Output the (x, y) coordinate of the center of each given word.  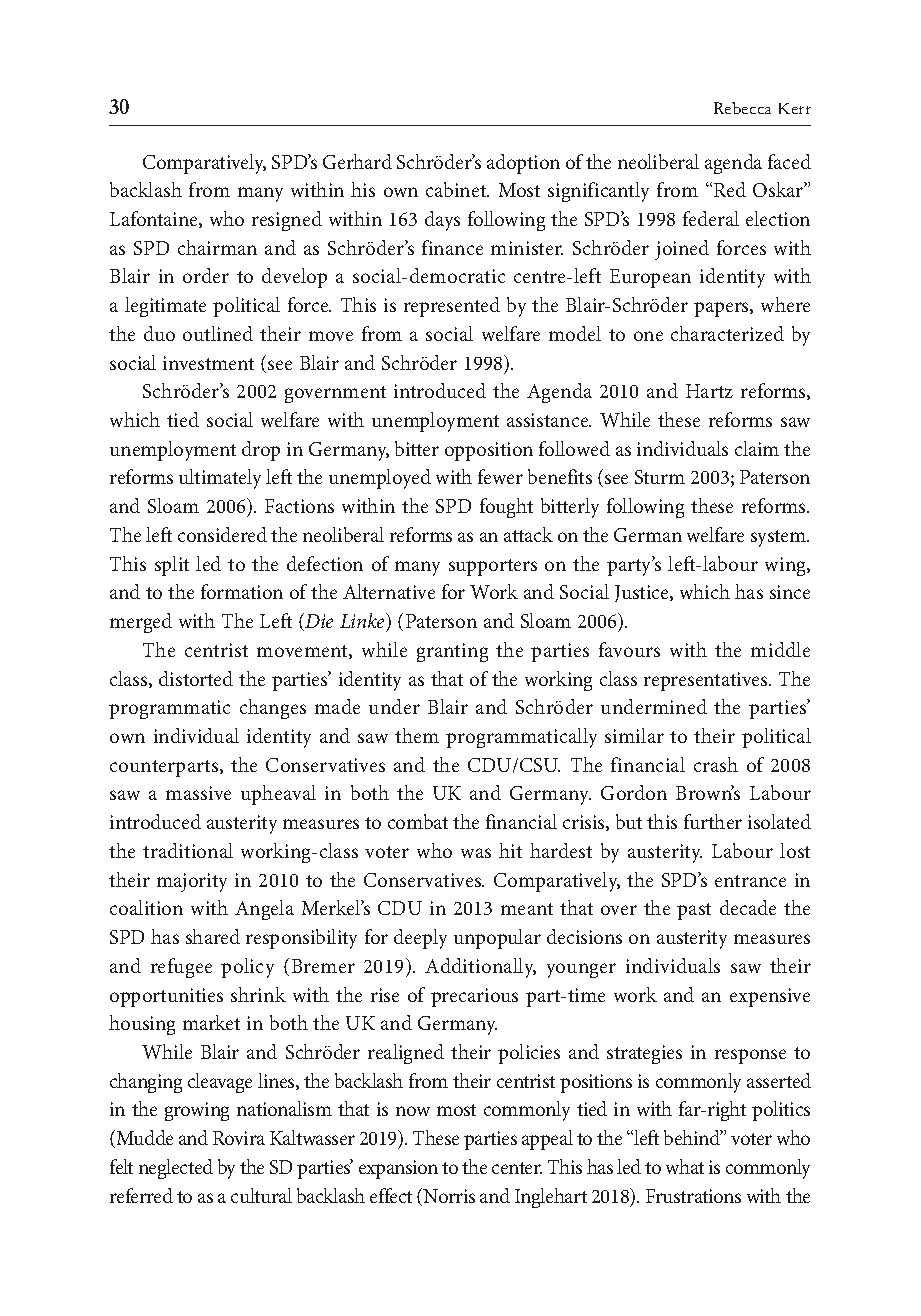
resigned (287, 221)
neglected (176, 1169)
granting (452, 652)
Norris (449, 1196)
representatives (707, 681)
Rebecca (742, 108)
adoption (523, 164)
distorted (196, 678)
